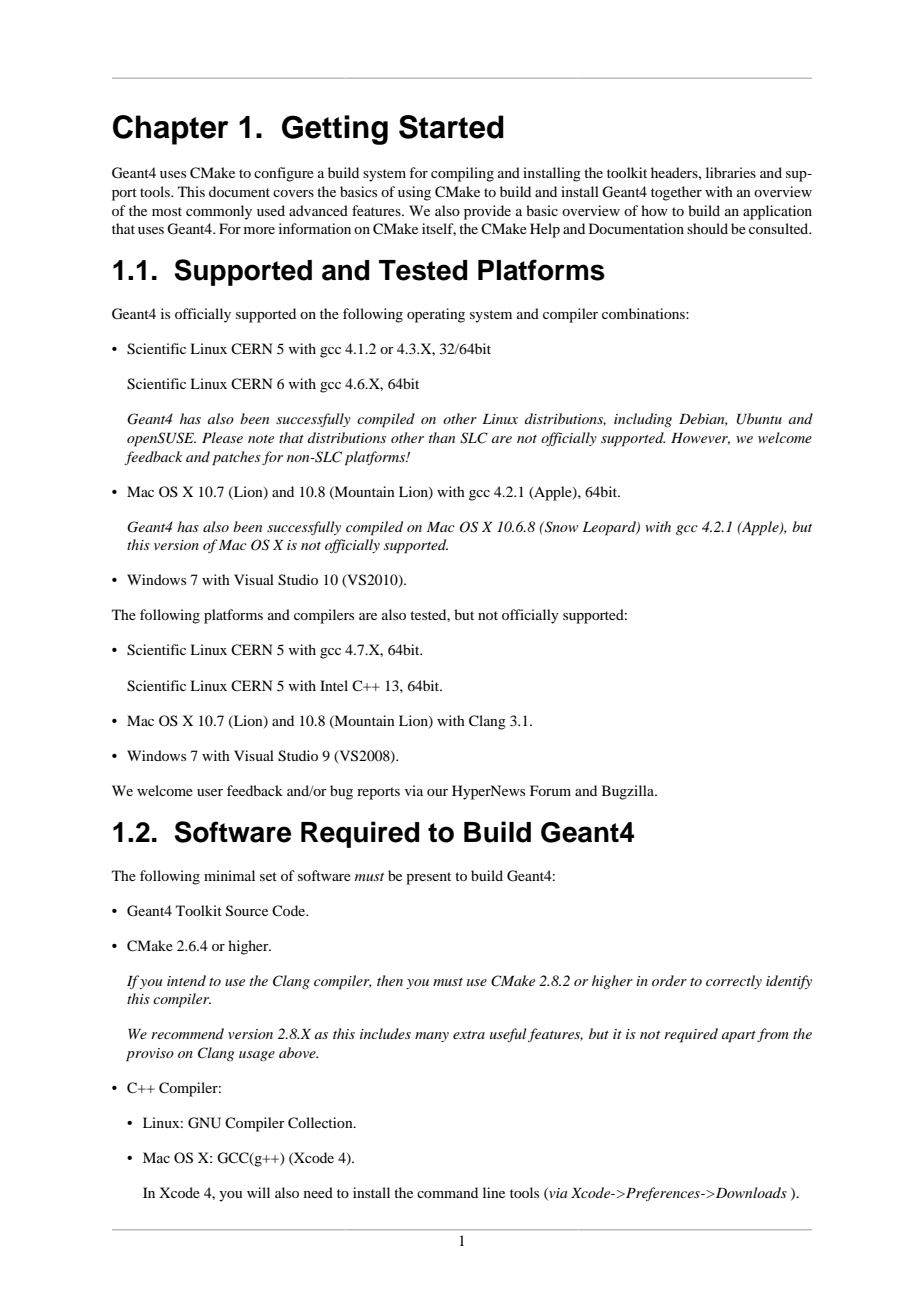  Describe the element at coordinates (334, 685) in the image. I see `Intel` at that location.
